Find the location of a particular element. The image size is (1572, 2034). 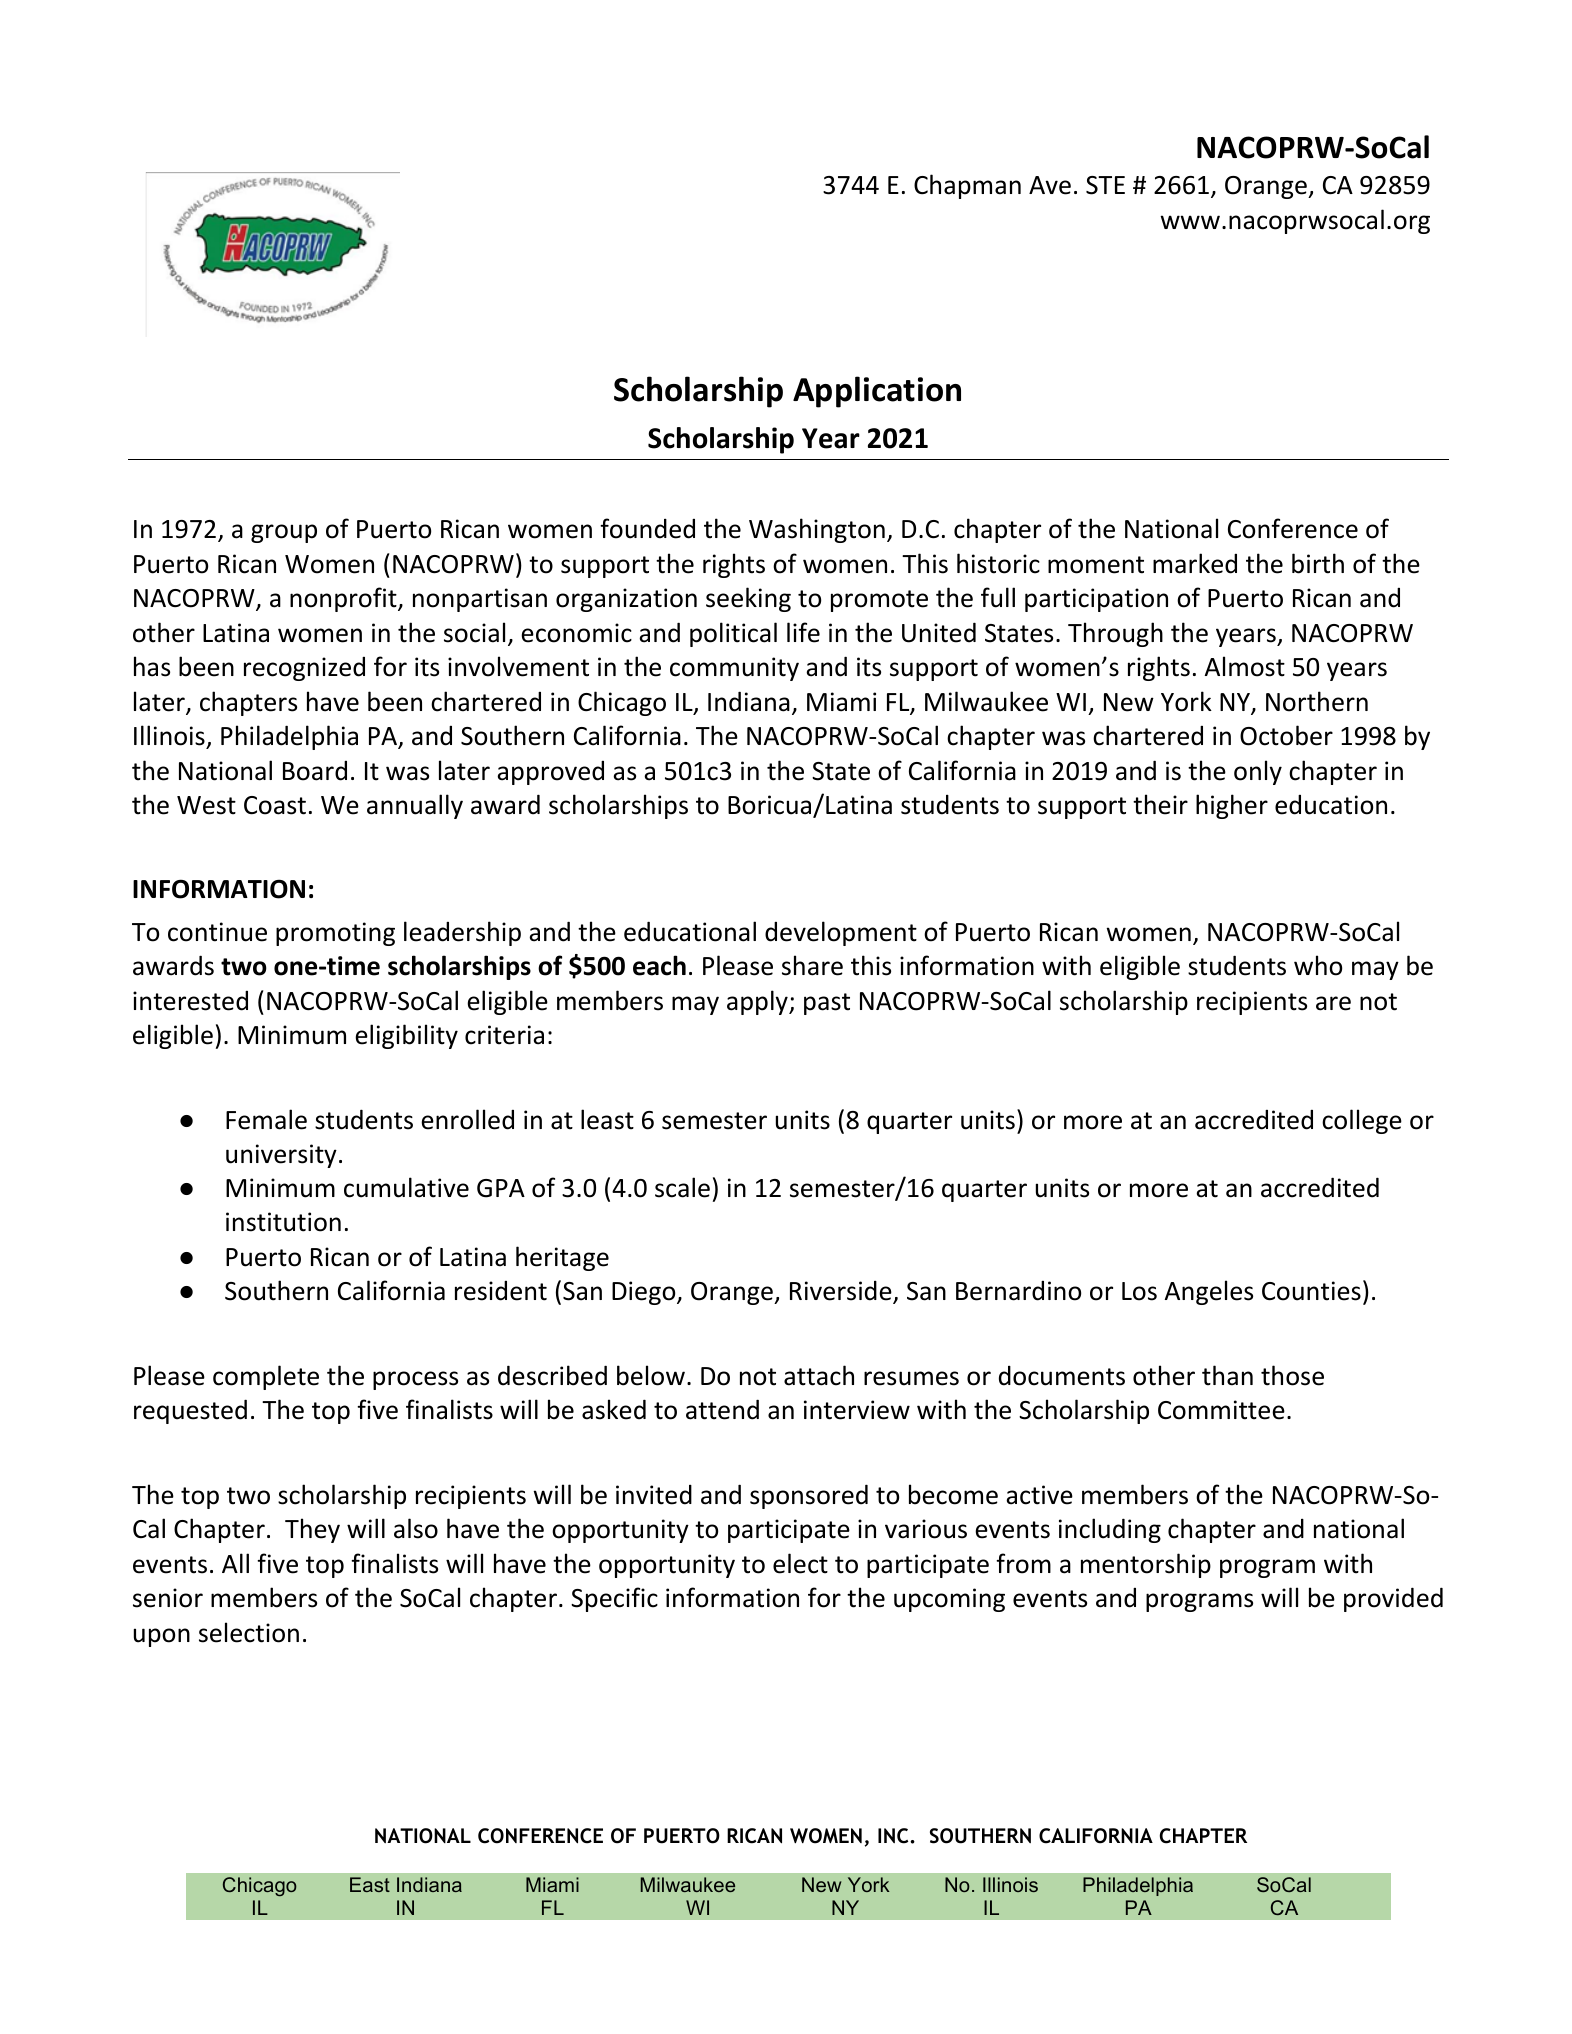

They is located at coordinates (312, 1530).
